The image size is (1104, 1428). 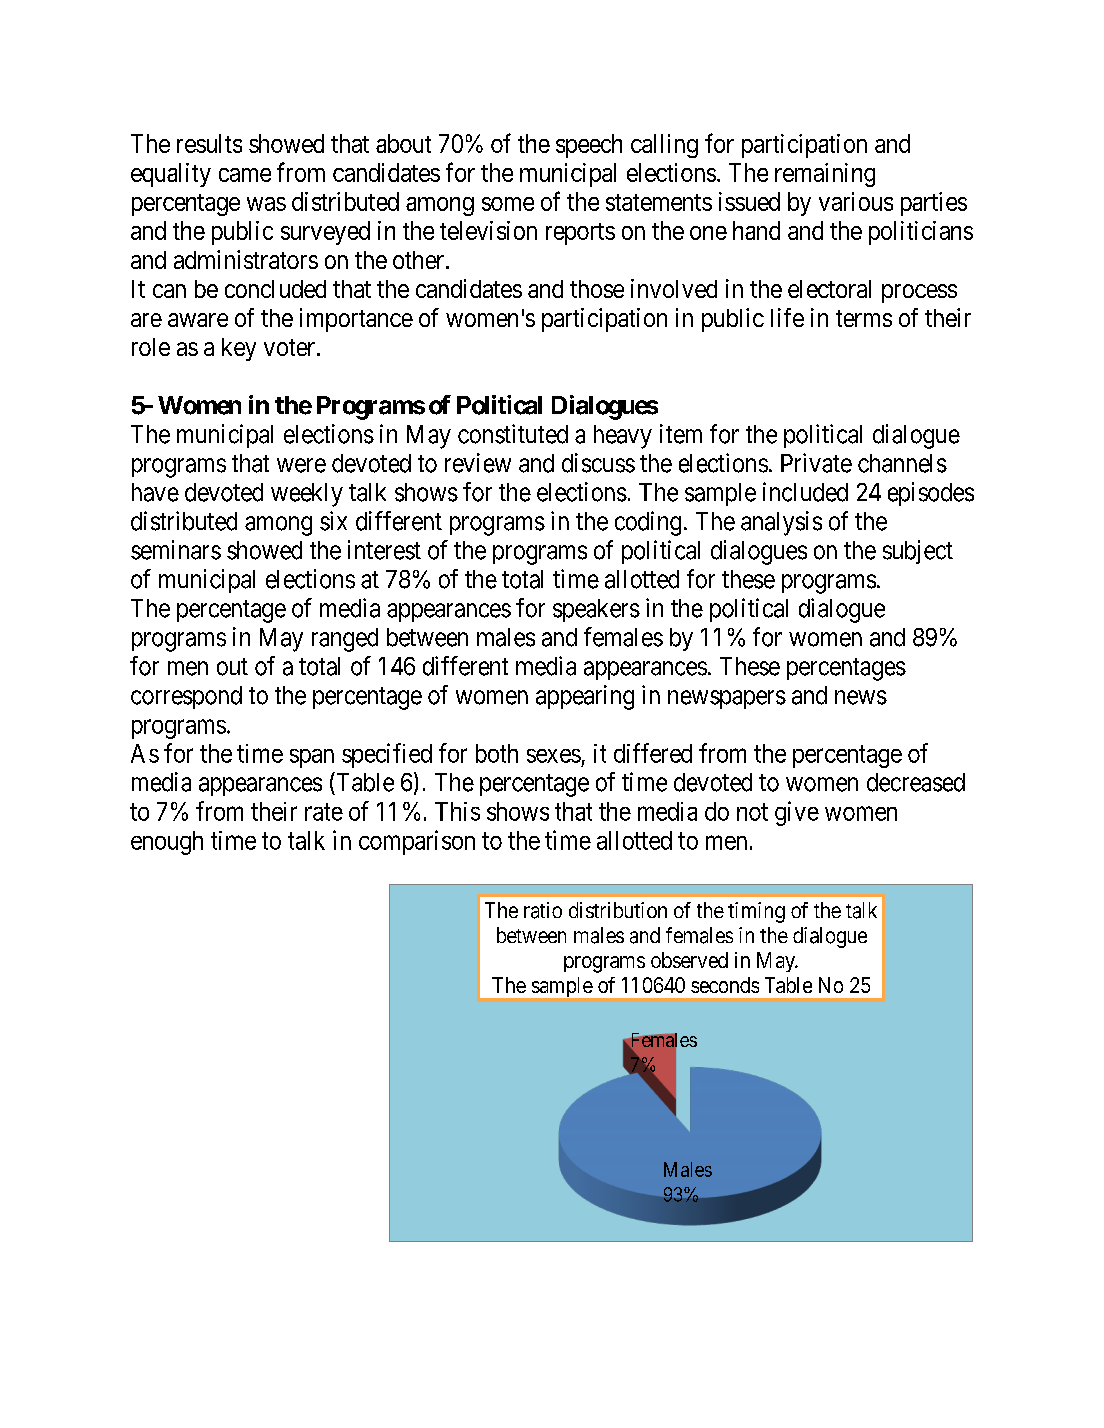 What do you see at coordinates (245, 175) in the screenshot?
I see `came` at bounding box center [245, 175].
